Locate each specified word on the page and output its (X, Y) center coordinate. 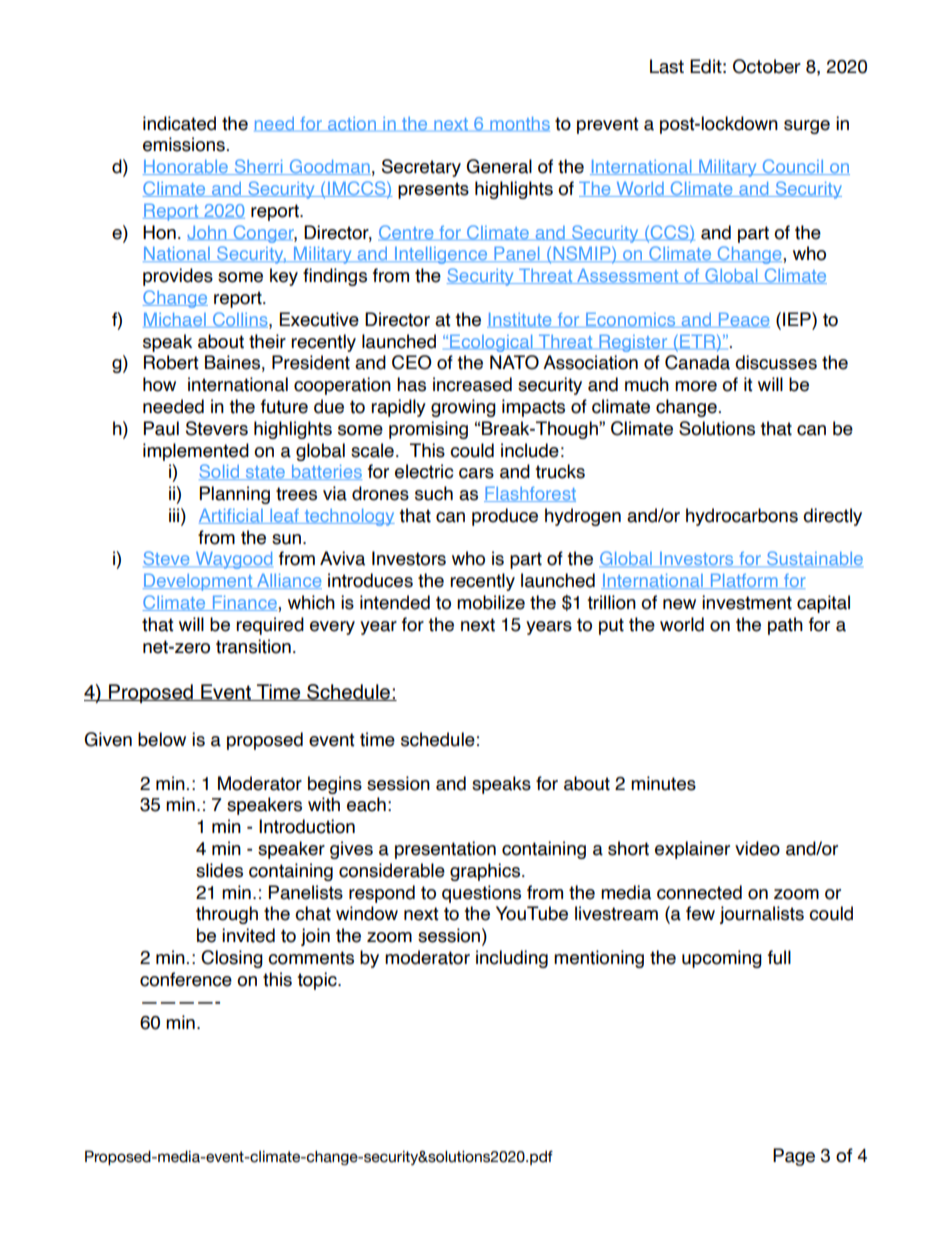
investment (747, 602)
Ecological (491, 343)
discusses (776, 362)
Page (794, 1157)
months (519, 124)
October (767, 66)
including (512, 959)
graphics (486, 872)
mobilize (491, 602)
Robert (171, 362)
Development (199, 582)
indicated (179, 123)
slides (219, 870)
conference (186, 979)
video (757, 848)
